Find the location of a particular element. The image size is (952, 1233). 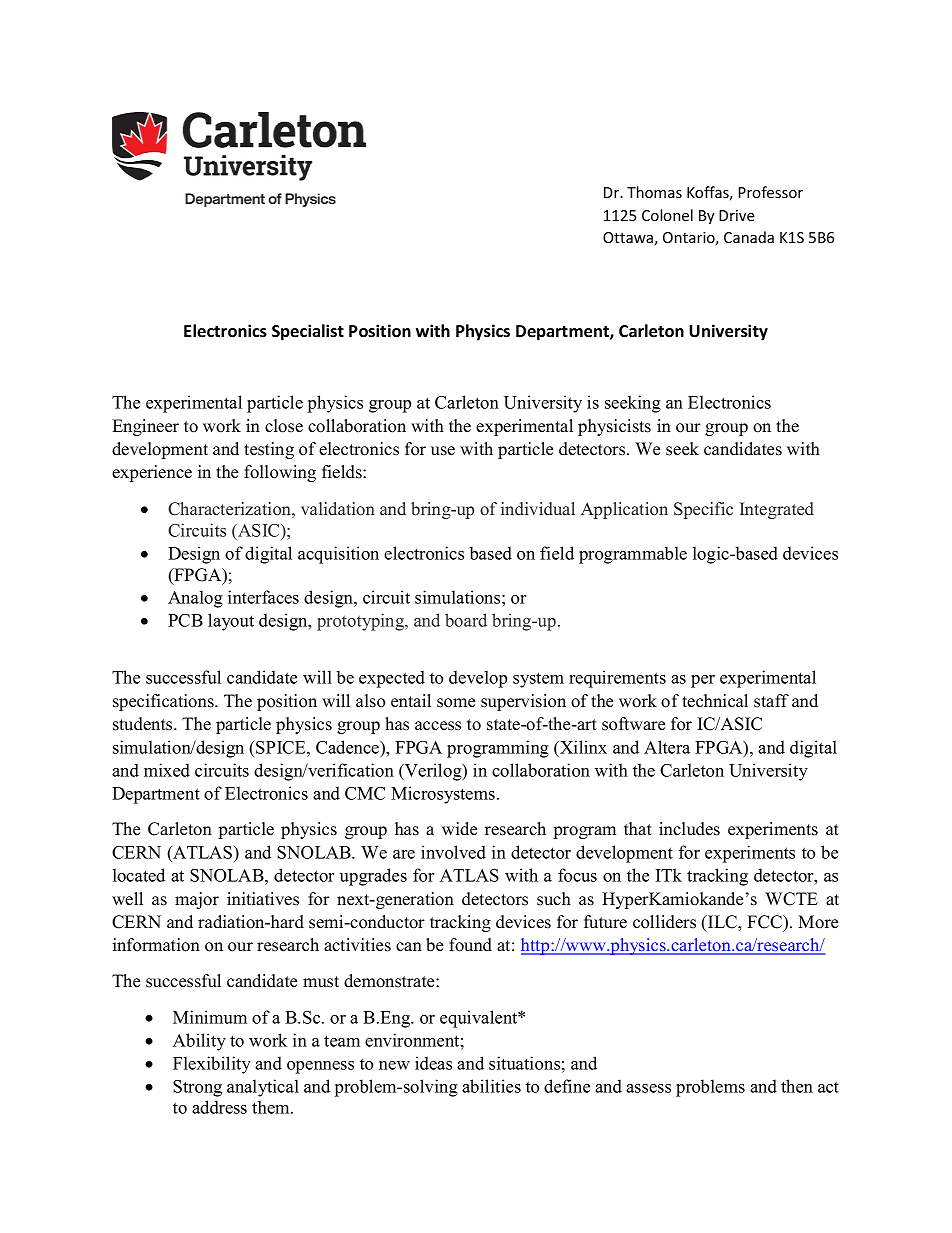

includes is located at coordinates (689, 829).
